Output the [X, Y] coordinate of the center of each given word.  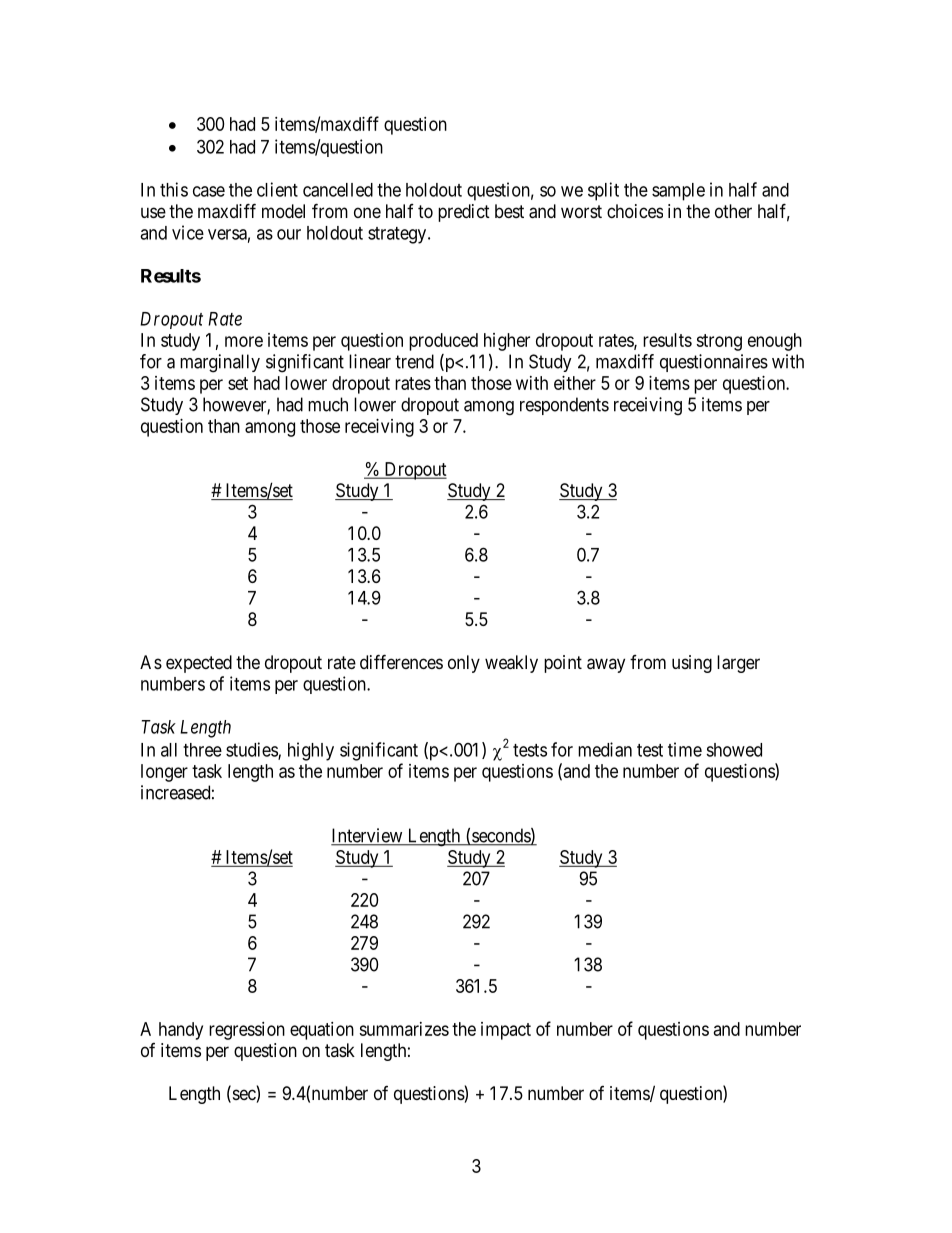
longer [164, 773]
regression [247, 1031]
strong [719, 342]
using [692, 664]
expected [199, 664]
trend [414, 361]
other [733, 211]
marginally [220, 363]
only [464, 664]
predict [464, 213]
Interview [368, 836]
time [685, 749]
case [209, 191]
